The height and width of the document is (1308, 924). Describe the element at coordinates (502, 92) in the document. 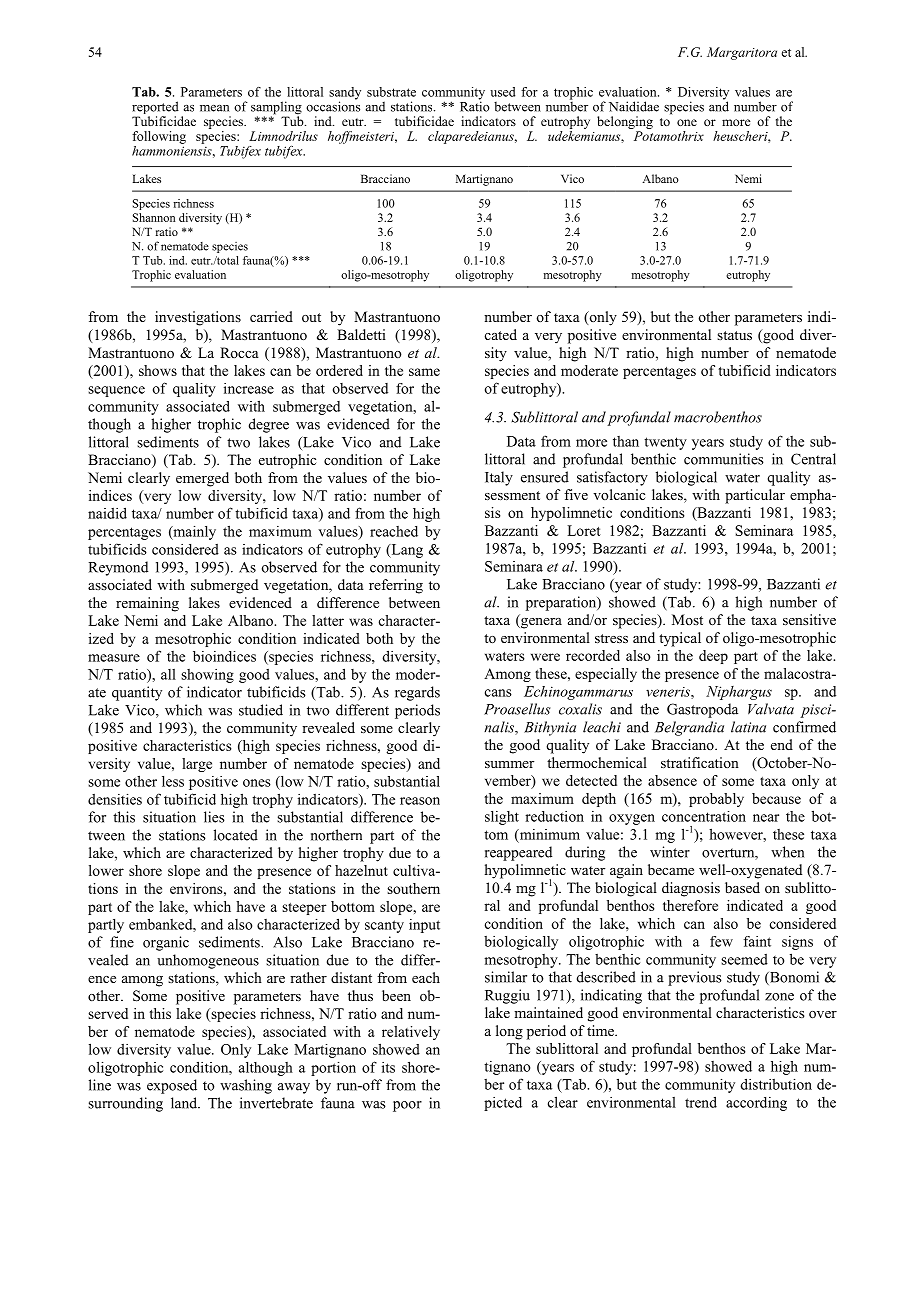

I see `used` at that location.
